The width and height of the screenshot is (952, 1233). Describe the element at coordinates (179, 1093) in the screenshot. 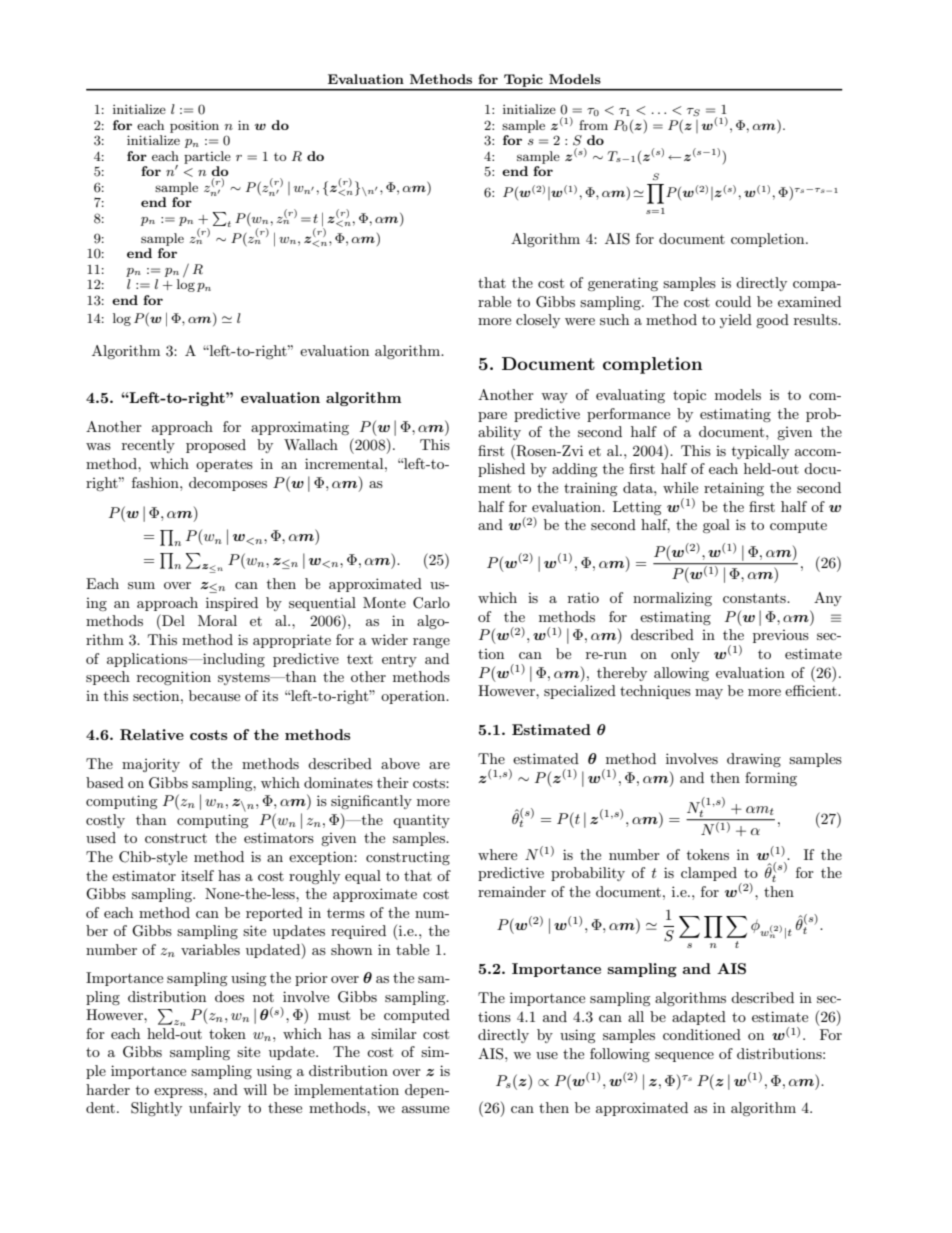

I see `express` at that location.
